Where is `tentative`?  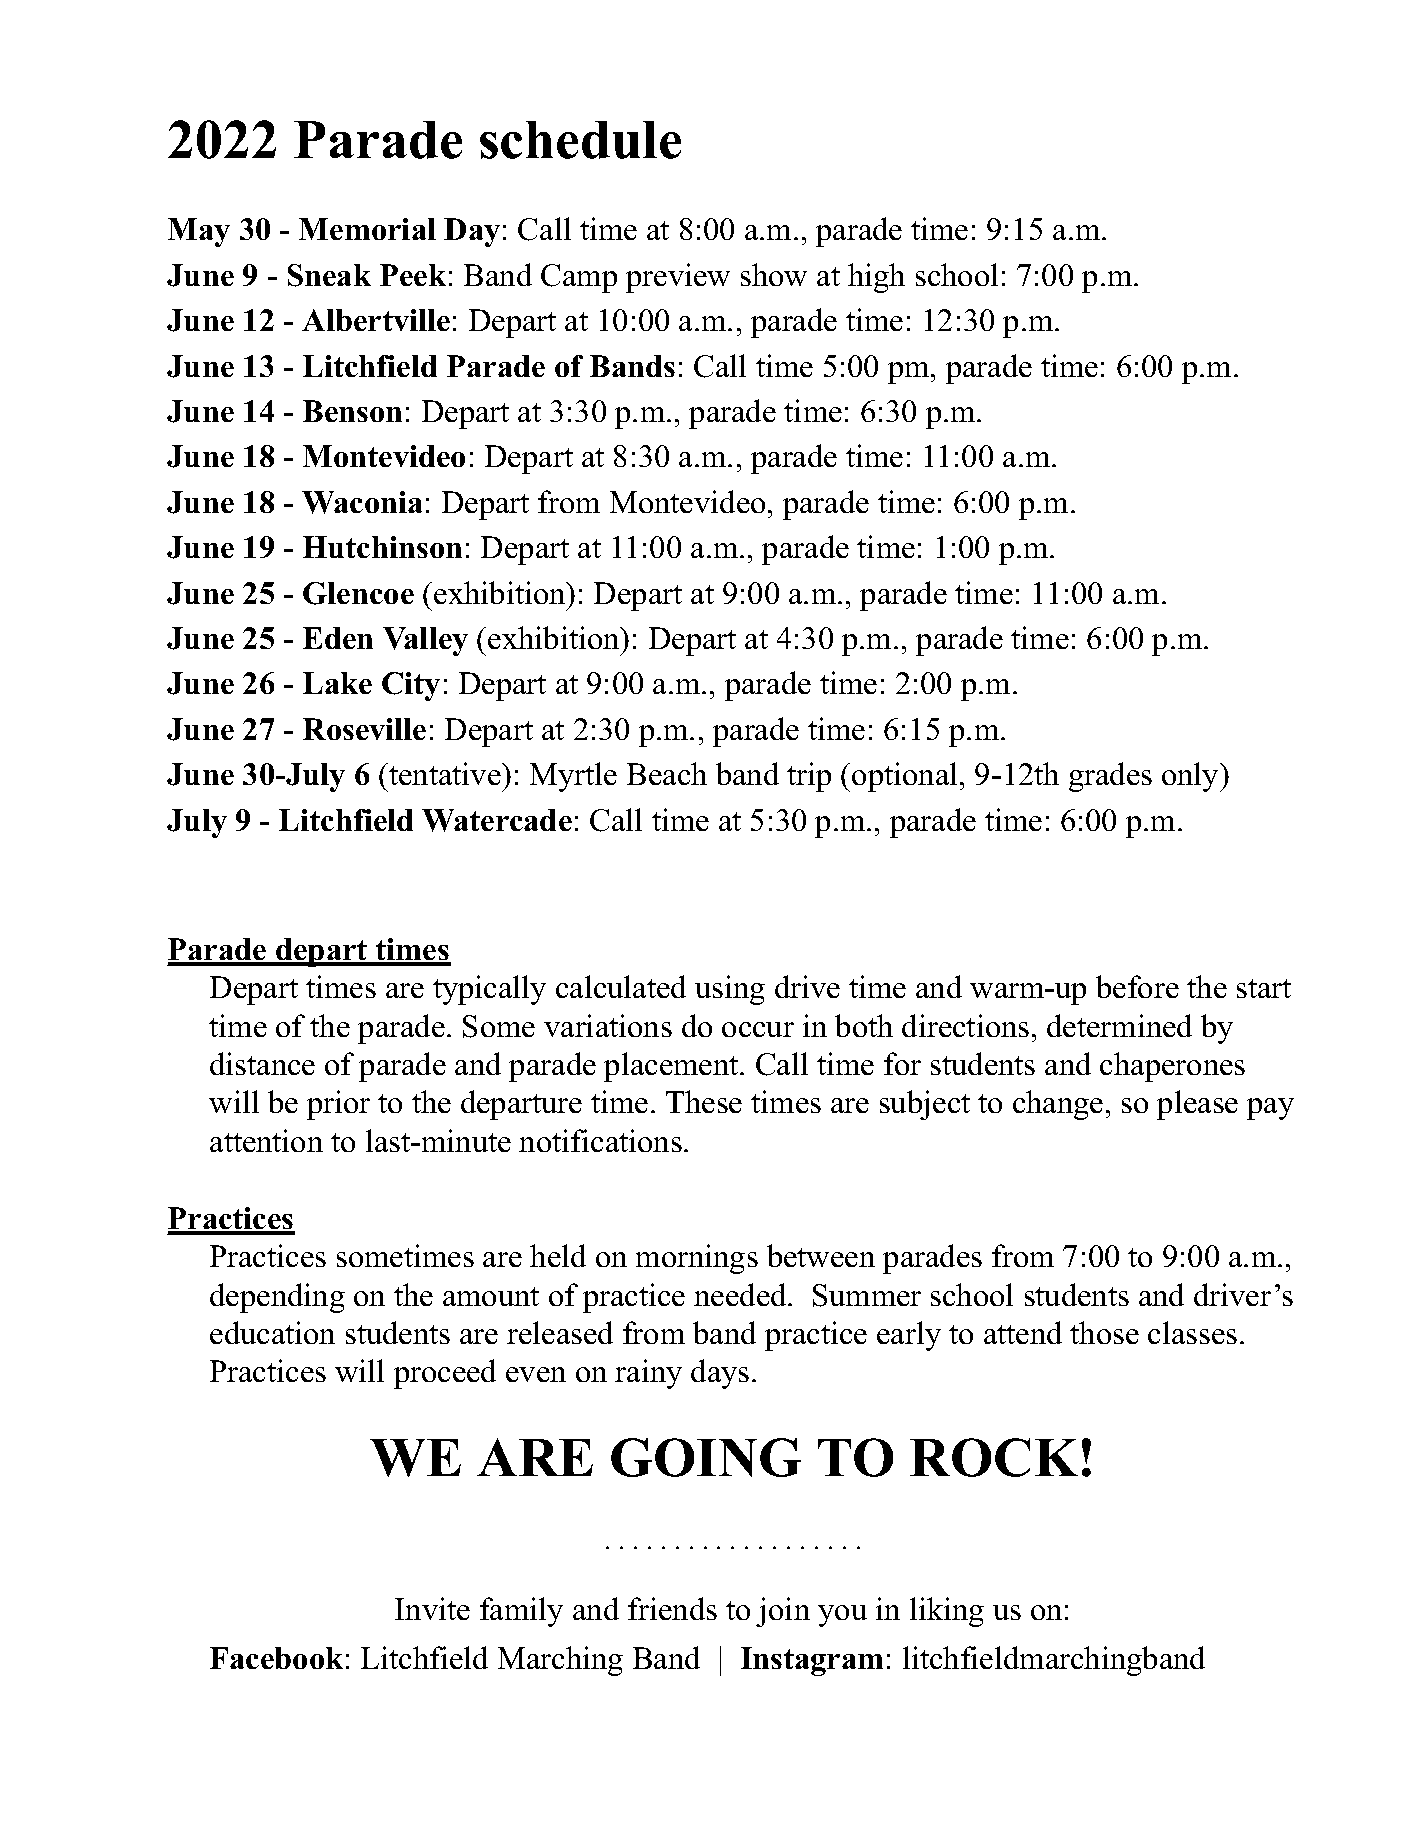
tentative is located at coordinates (445, 773).
